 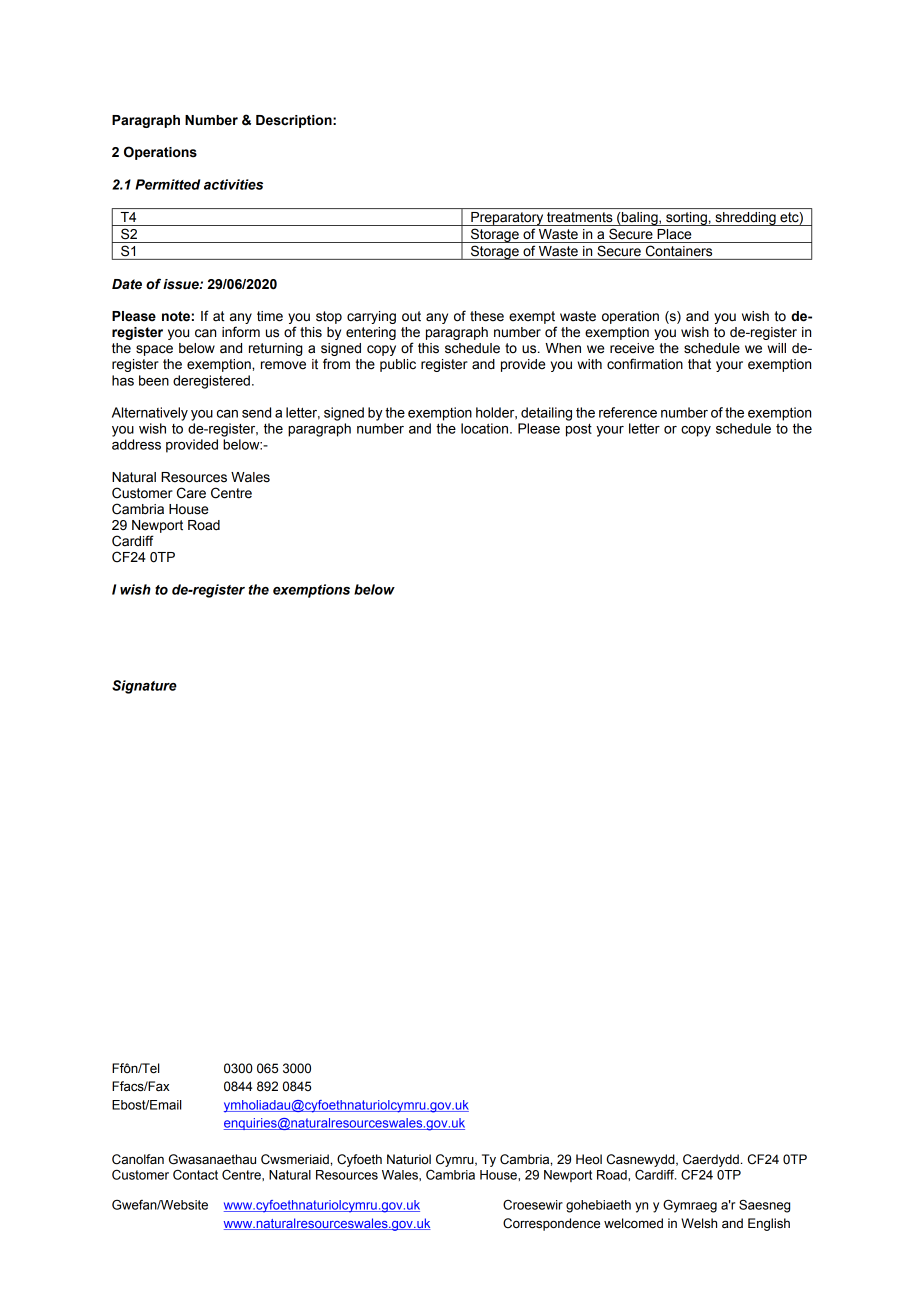 What do you see at coordinates (191, 493) in the image?
I see `Care` at bounding box center [191, 493].
